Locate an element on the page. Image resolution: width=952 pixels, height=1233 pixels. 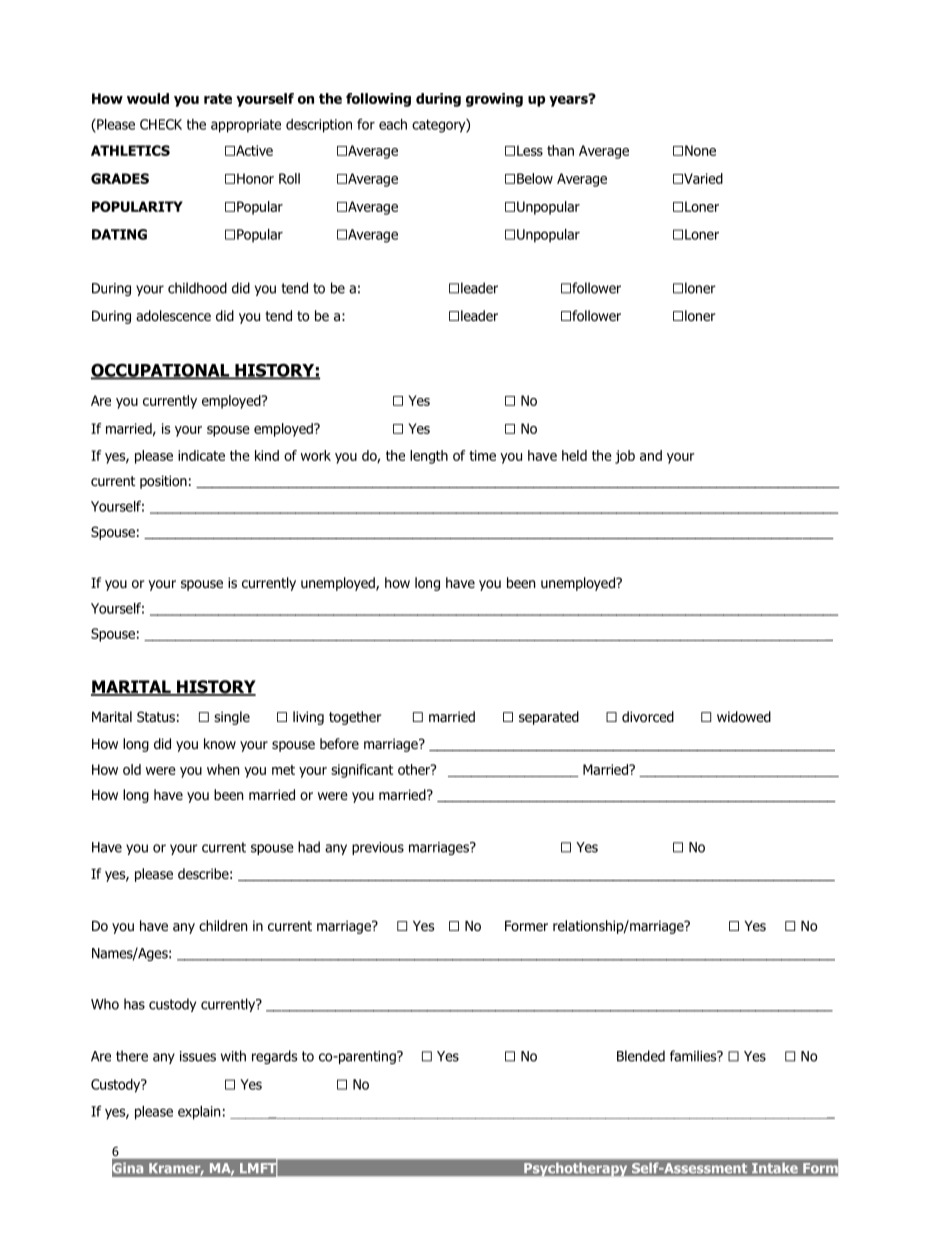
regards is located at coordinates (274, 1057).
